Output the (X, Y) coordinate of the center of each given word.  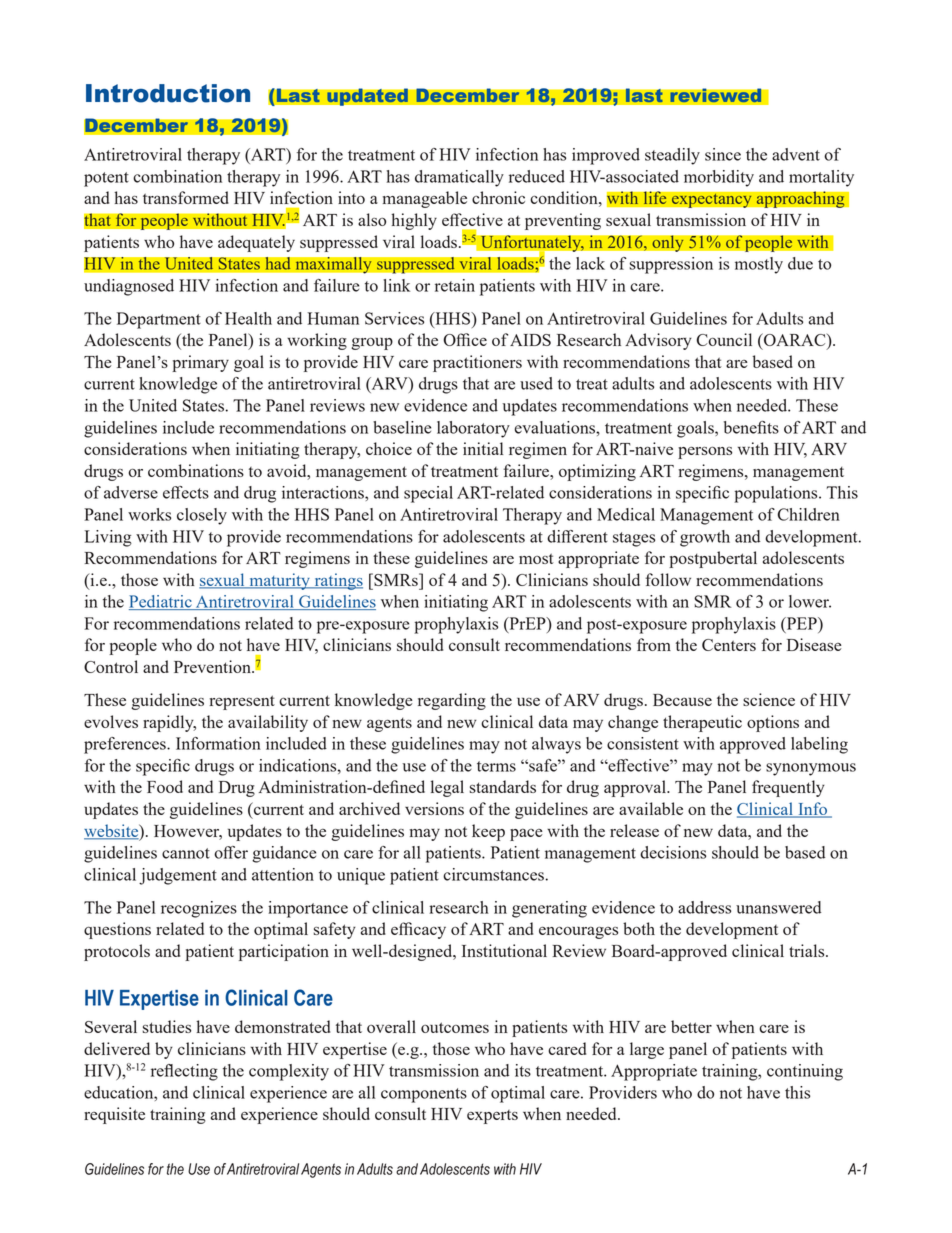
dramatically (459, 178)
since (723, 154)
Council (724, 339)
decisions (673, 852)
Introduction (168, 93)
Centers (729, 645)
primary (200, 363)
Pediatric (161, 602)
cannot (186, 853)
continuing (805, 1072)
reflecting (184, 1072)
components (424, 1095)
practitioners (477, 363)
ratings (337, 581)
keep (488, 832)
